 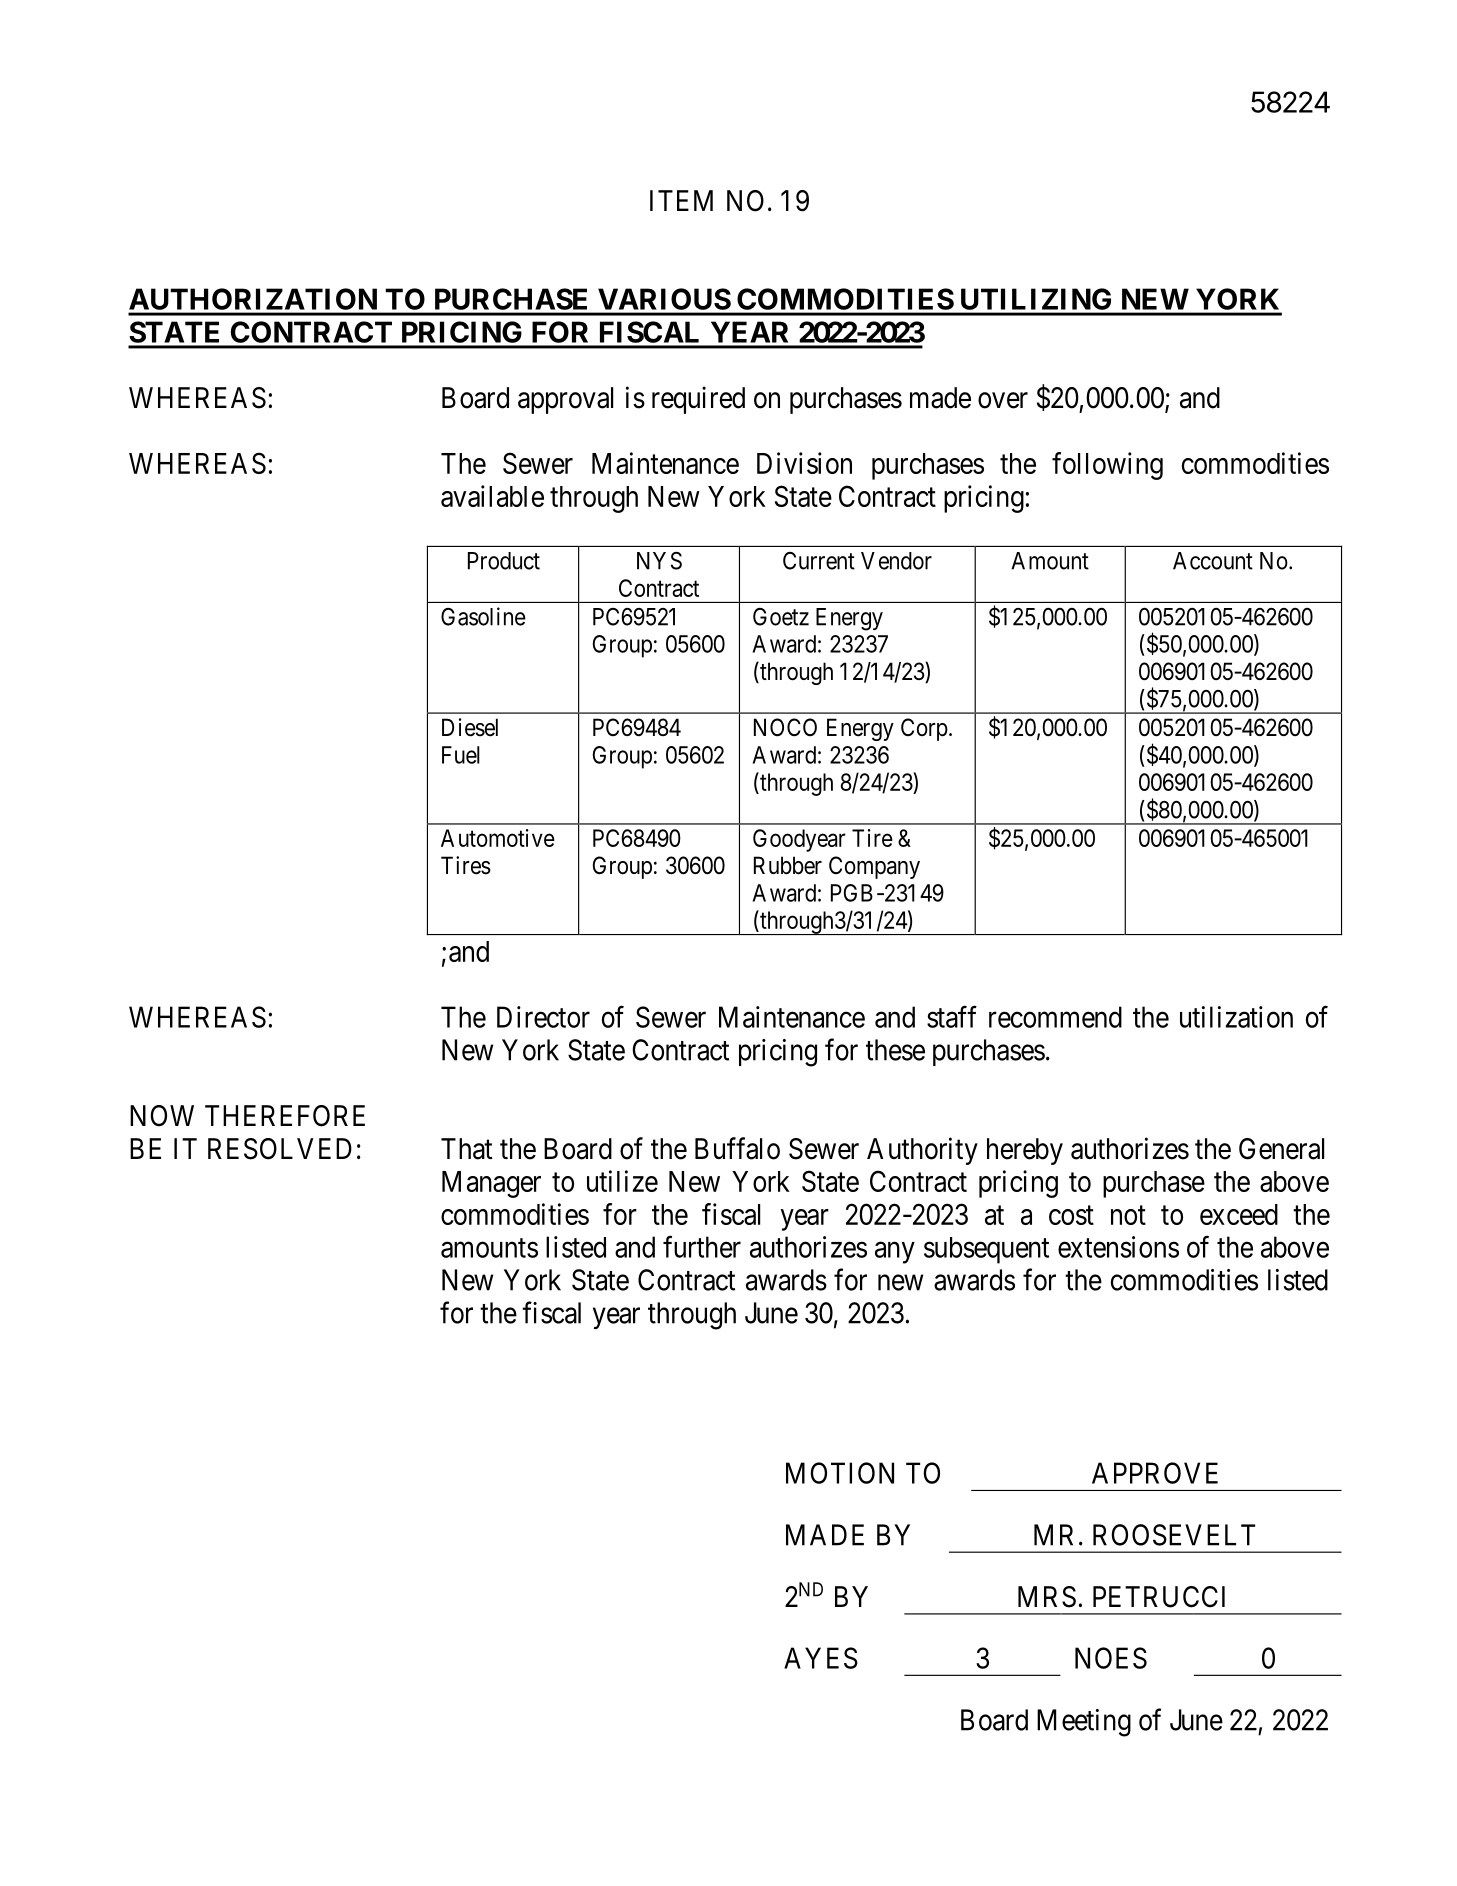 I want to click on ITEM, so click(x=681, y=200).
